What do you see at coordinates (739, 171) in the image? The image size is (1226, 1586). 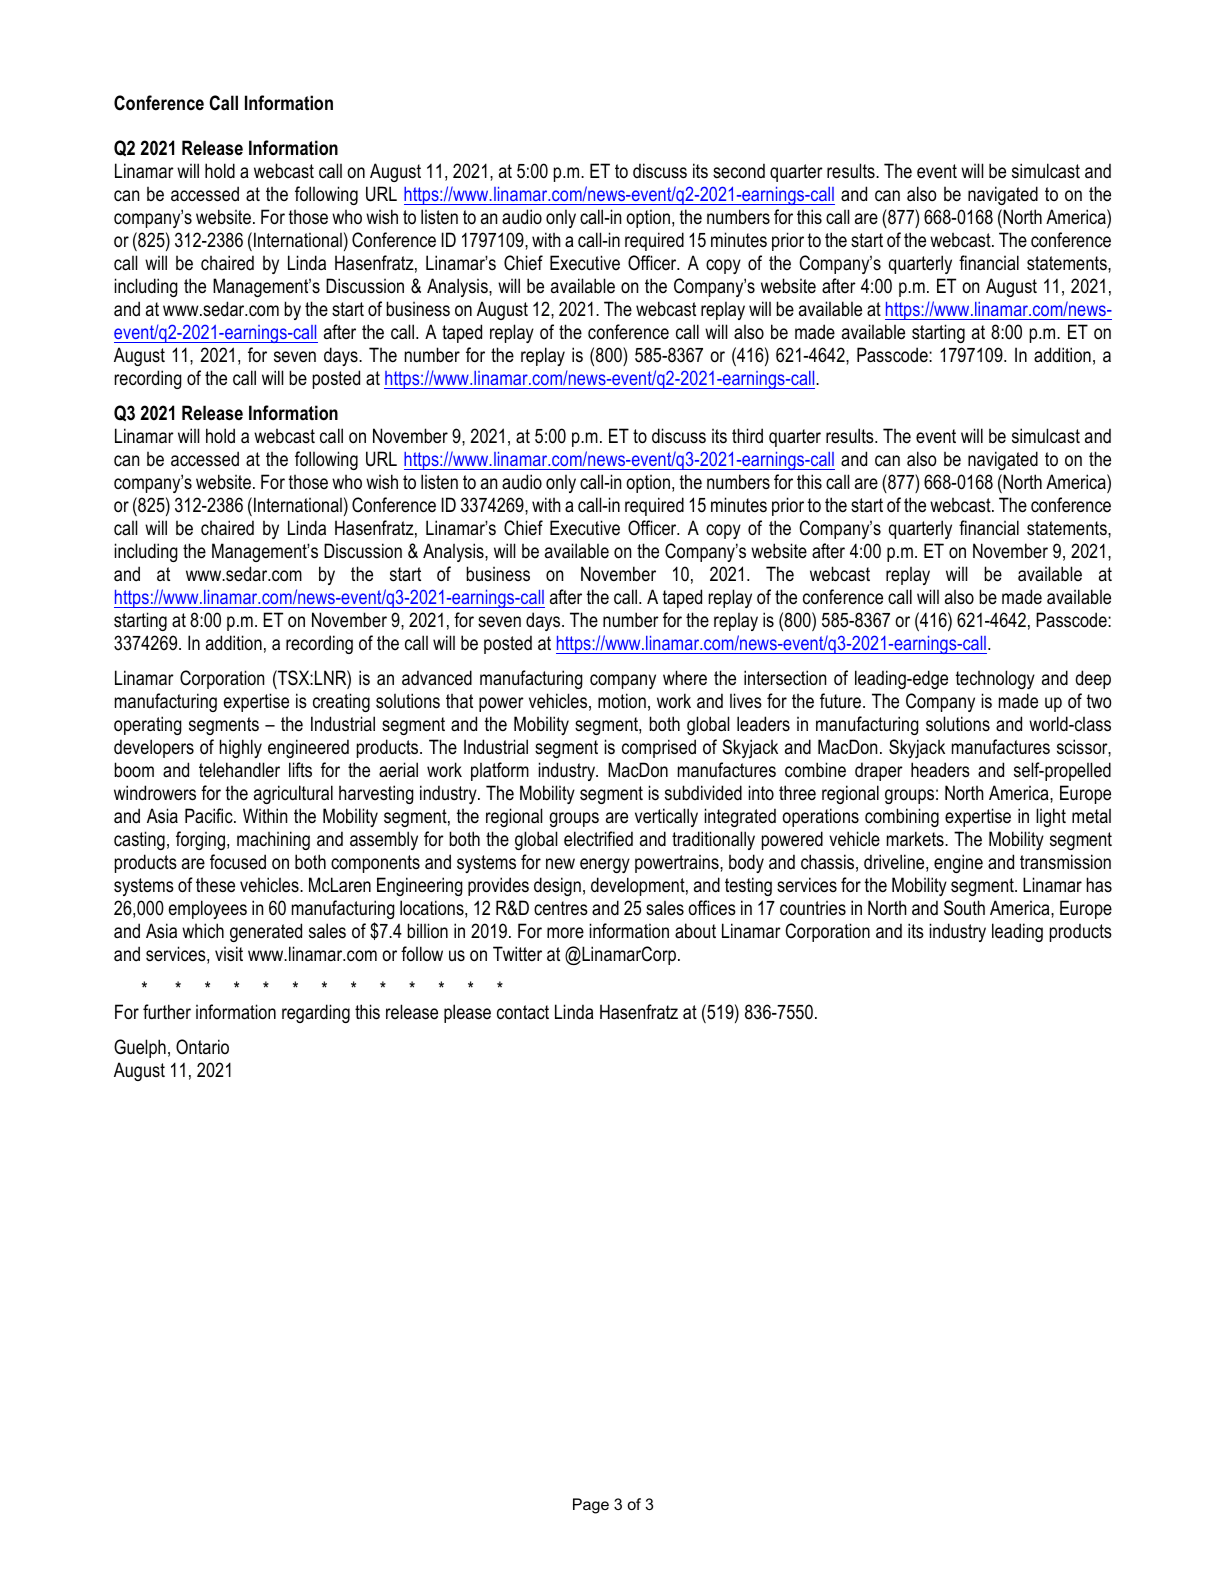 I see `second` at bounding box center [739, 171].
